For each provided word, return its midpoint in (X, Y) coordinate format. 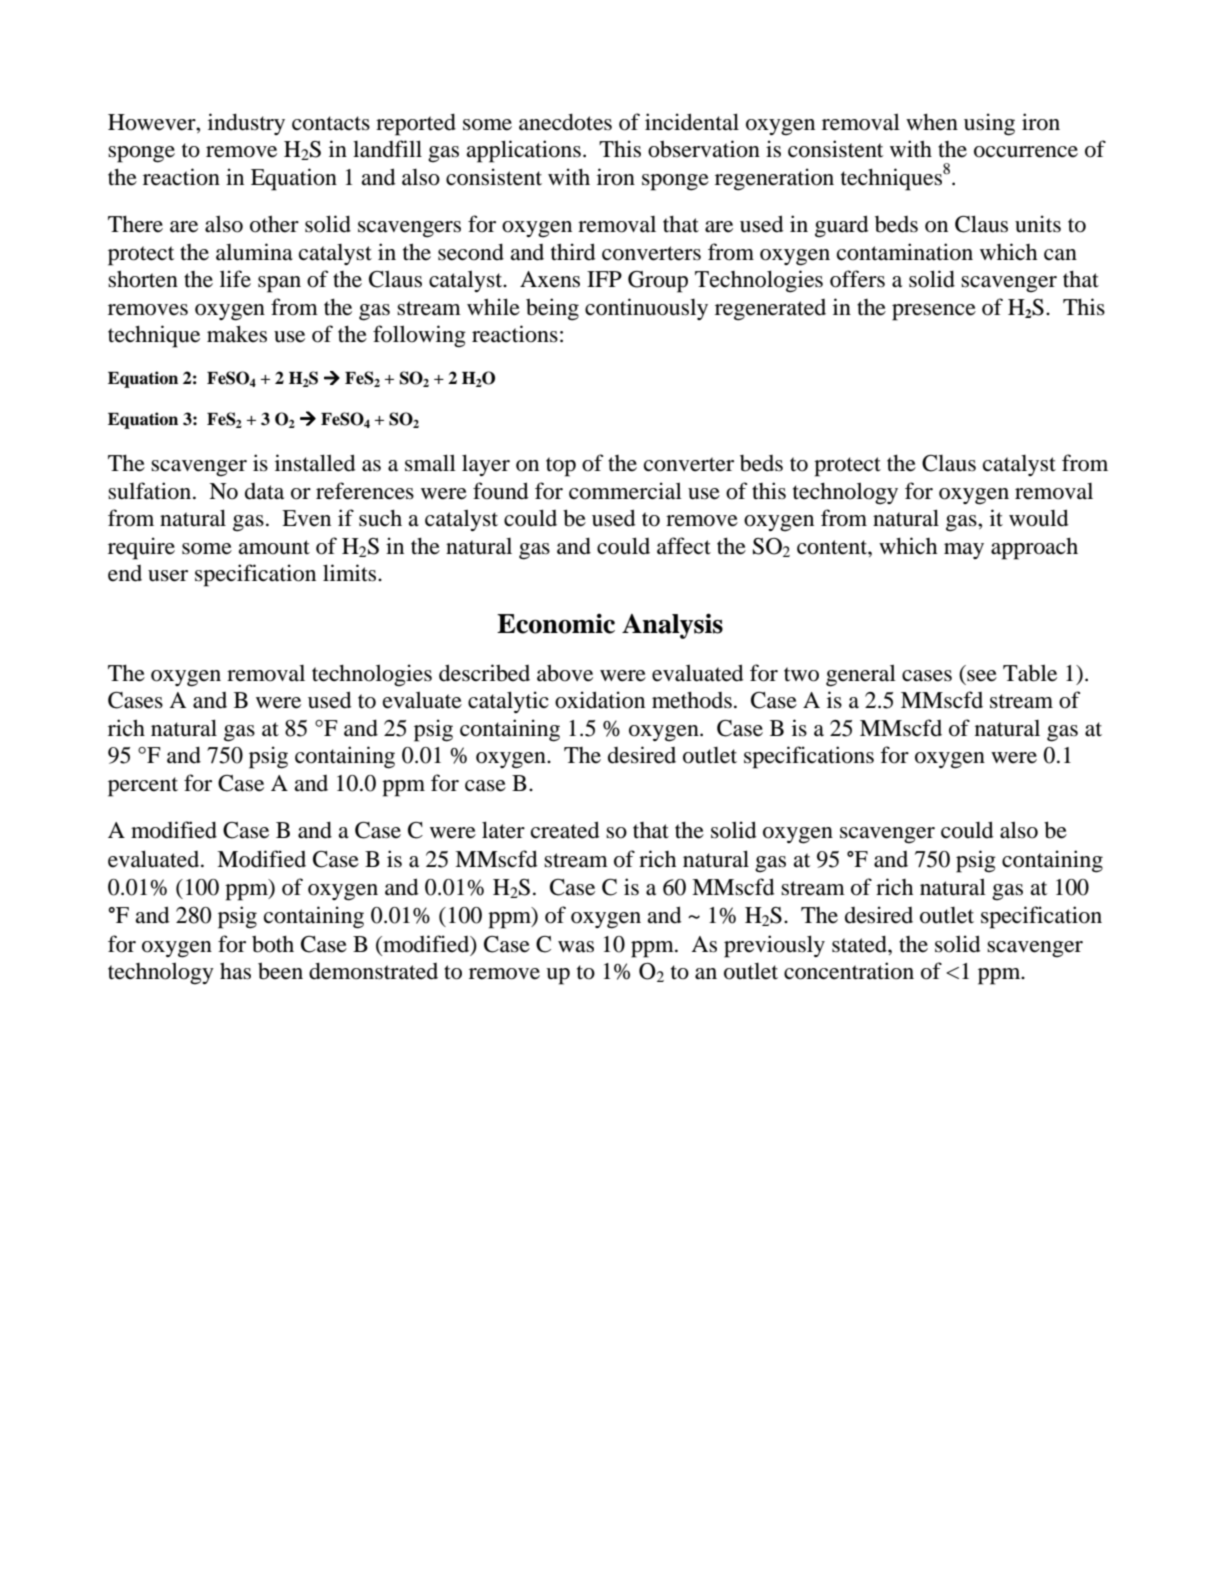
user (168, 576)
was (576, 947)
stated (860, 944)
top (561, 467)
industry (246, 124)
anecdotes (565, 122)
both (273, 944)
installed (315, 463)
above (565, 673)
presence (934, 312)
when (932, 122)
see (982, 676)
